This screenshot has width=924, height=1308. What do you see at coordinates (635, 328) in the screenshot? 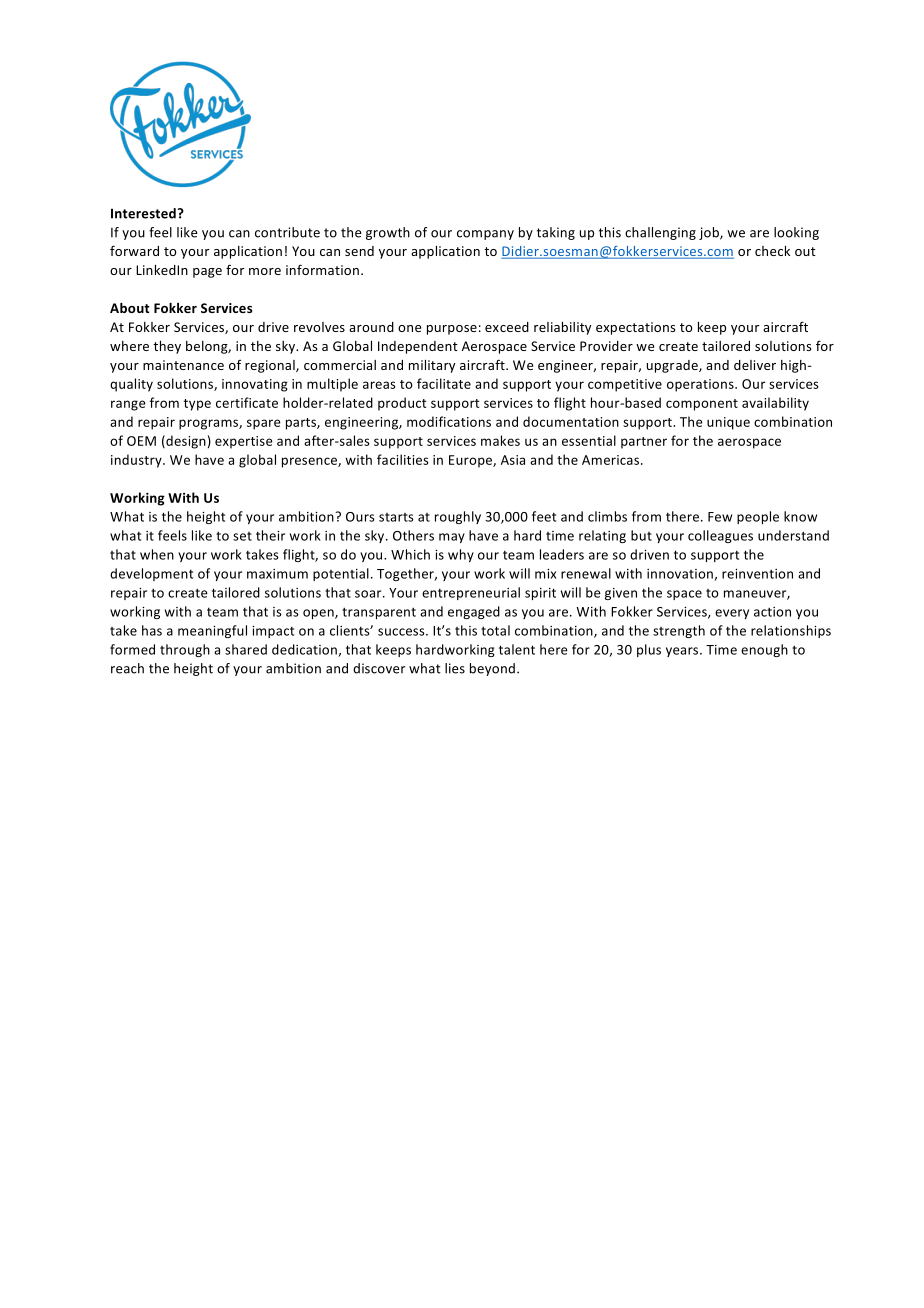
I see `expectations` at bounding box center [635, 328].
